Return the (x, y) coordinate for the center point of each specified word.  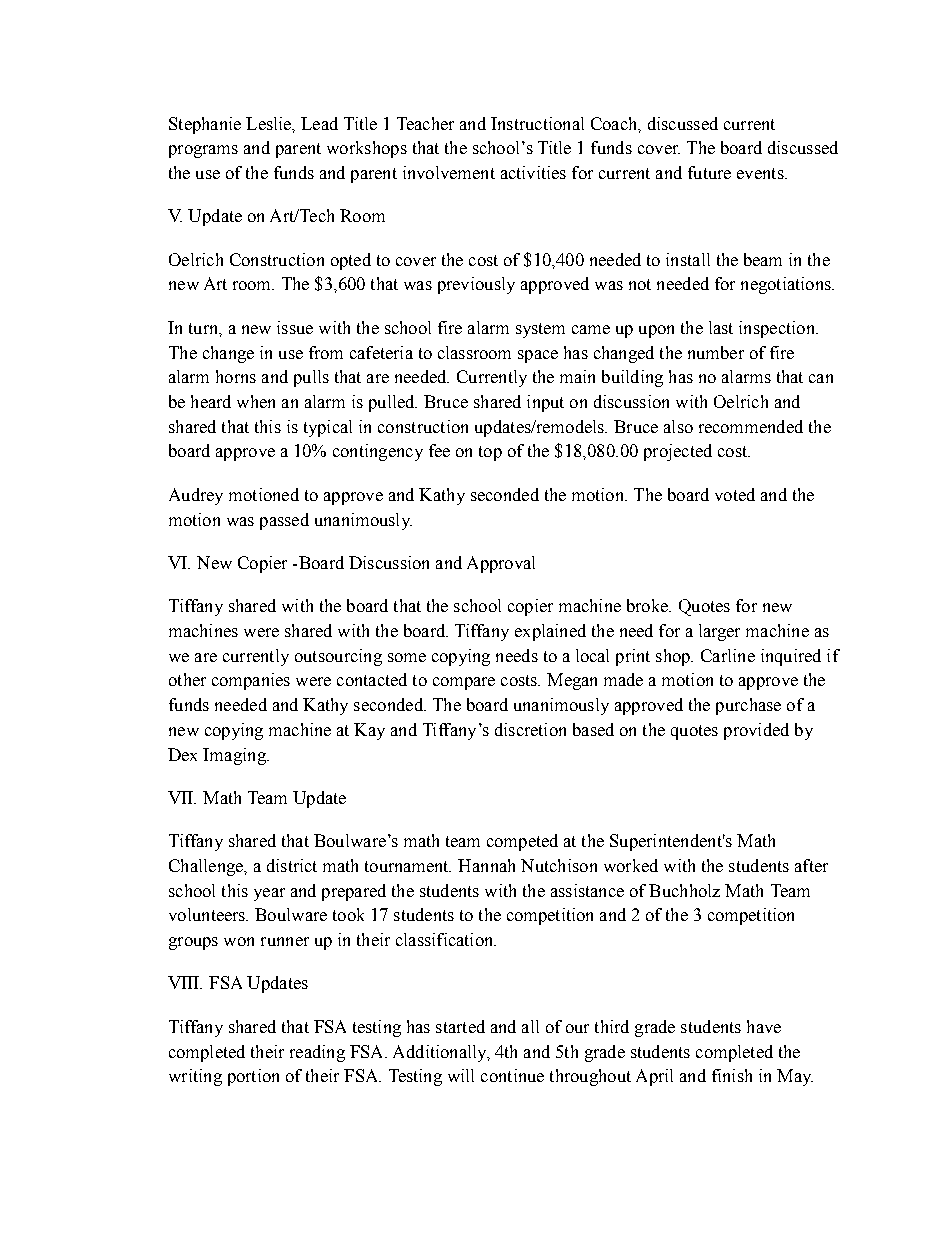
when (256, 401)
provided (756, 731)
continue (512, 1075)
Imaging (235, 756)
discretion (530, 729)
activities (533, 172)
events (761, 173)
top (490, 453)
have (764, 1026)
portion (253, 1077)
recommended (751, 426)
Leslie (270, 124)
